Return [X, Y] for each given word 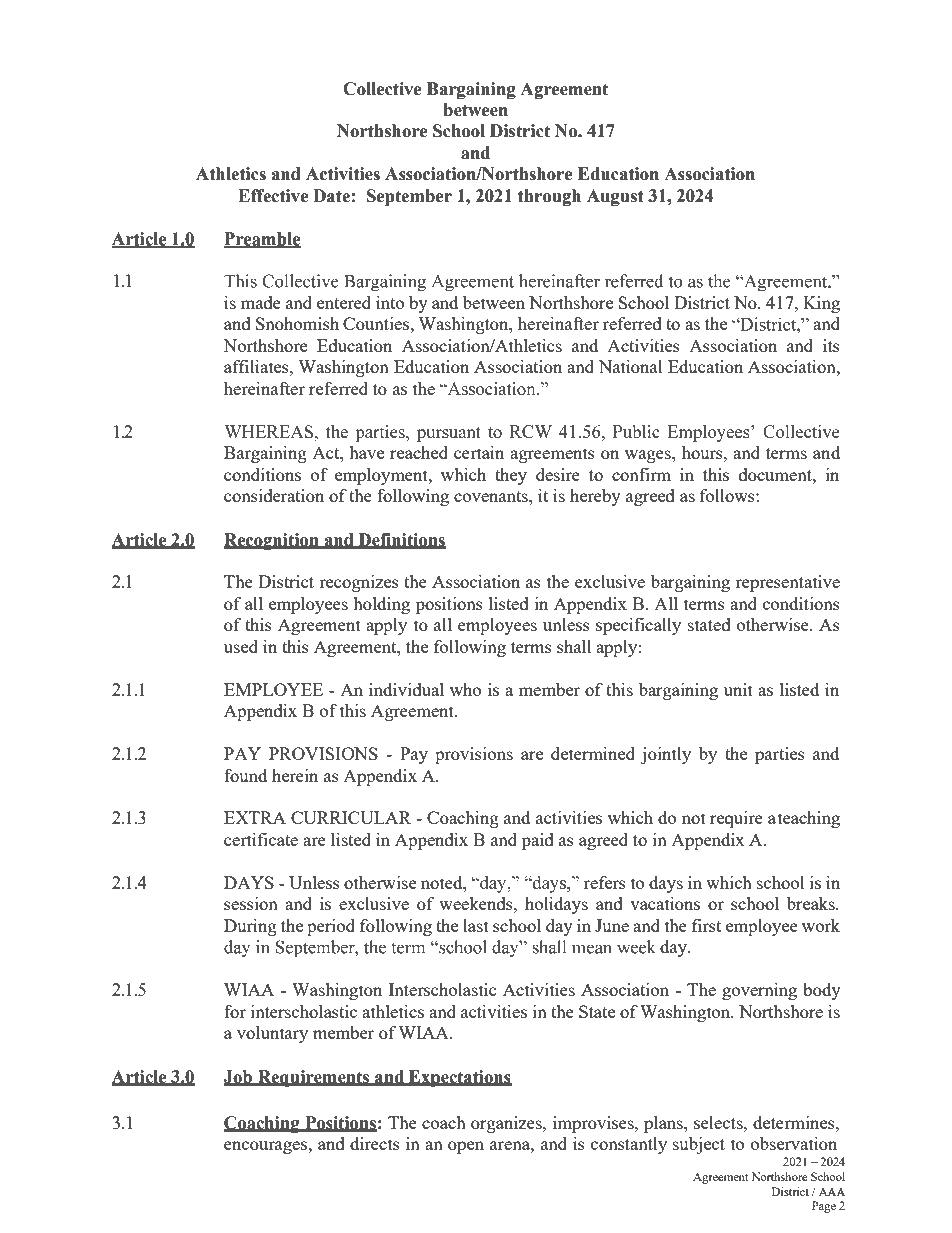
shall [574, 646]
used [241, 646]
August [615, 197]
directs [375, 1143]
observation [794, 1143]
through [549, 197]
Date [331, 196]
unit [738, 689]
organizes [507, 1124]
